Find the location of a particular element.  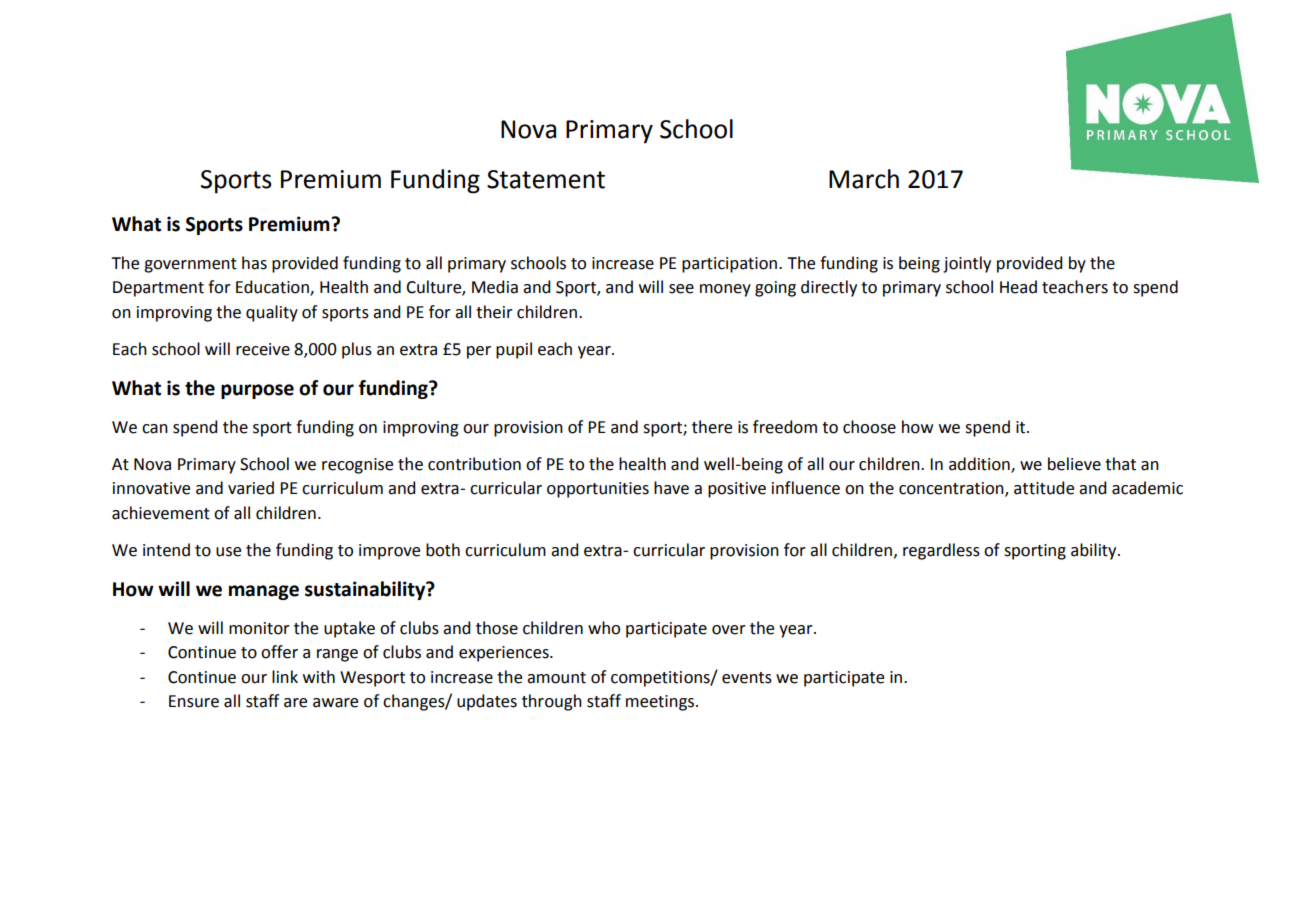

pupil is located at coordinates (514, 350).
